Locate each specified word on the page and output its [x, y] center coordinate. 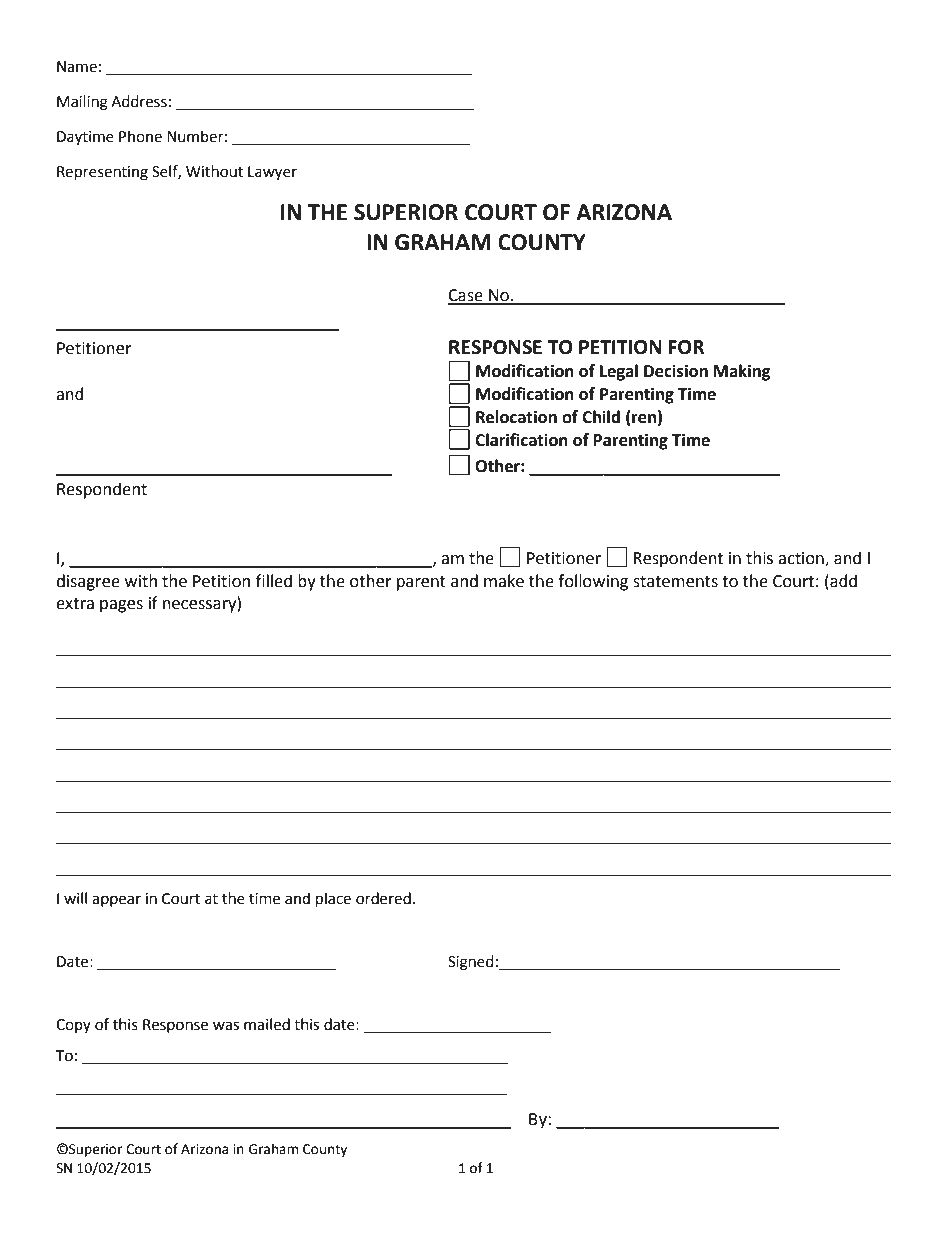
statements [675, 582]
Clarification [521, 440]
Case [466, 296]
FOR [686, 347]
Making [742, 372]
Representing [102, 173]
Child [601, 417]
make [504, 581]
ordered [383, 898]
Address [139, 101]
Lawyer [272, 173]
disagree [88, 582]
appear [116, 901]
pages [121, 606]
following [593, 582]
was [226, 1026]
